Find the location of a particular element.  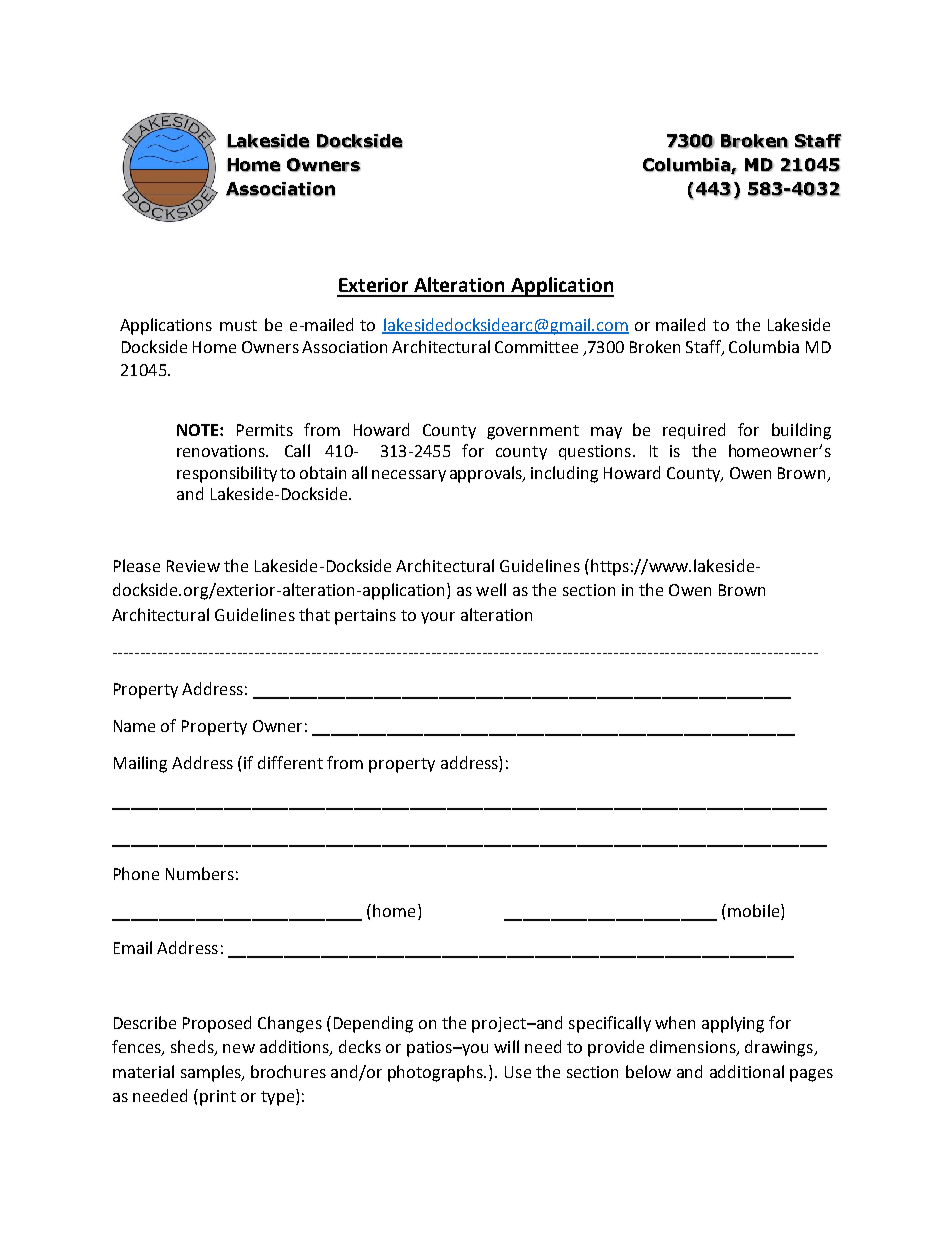

including is located at coordinates (564, 474).
